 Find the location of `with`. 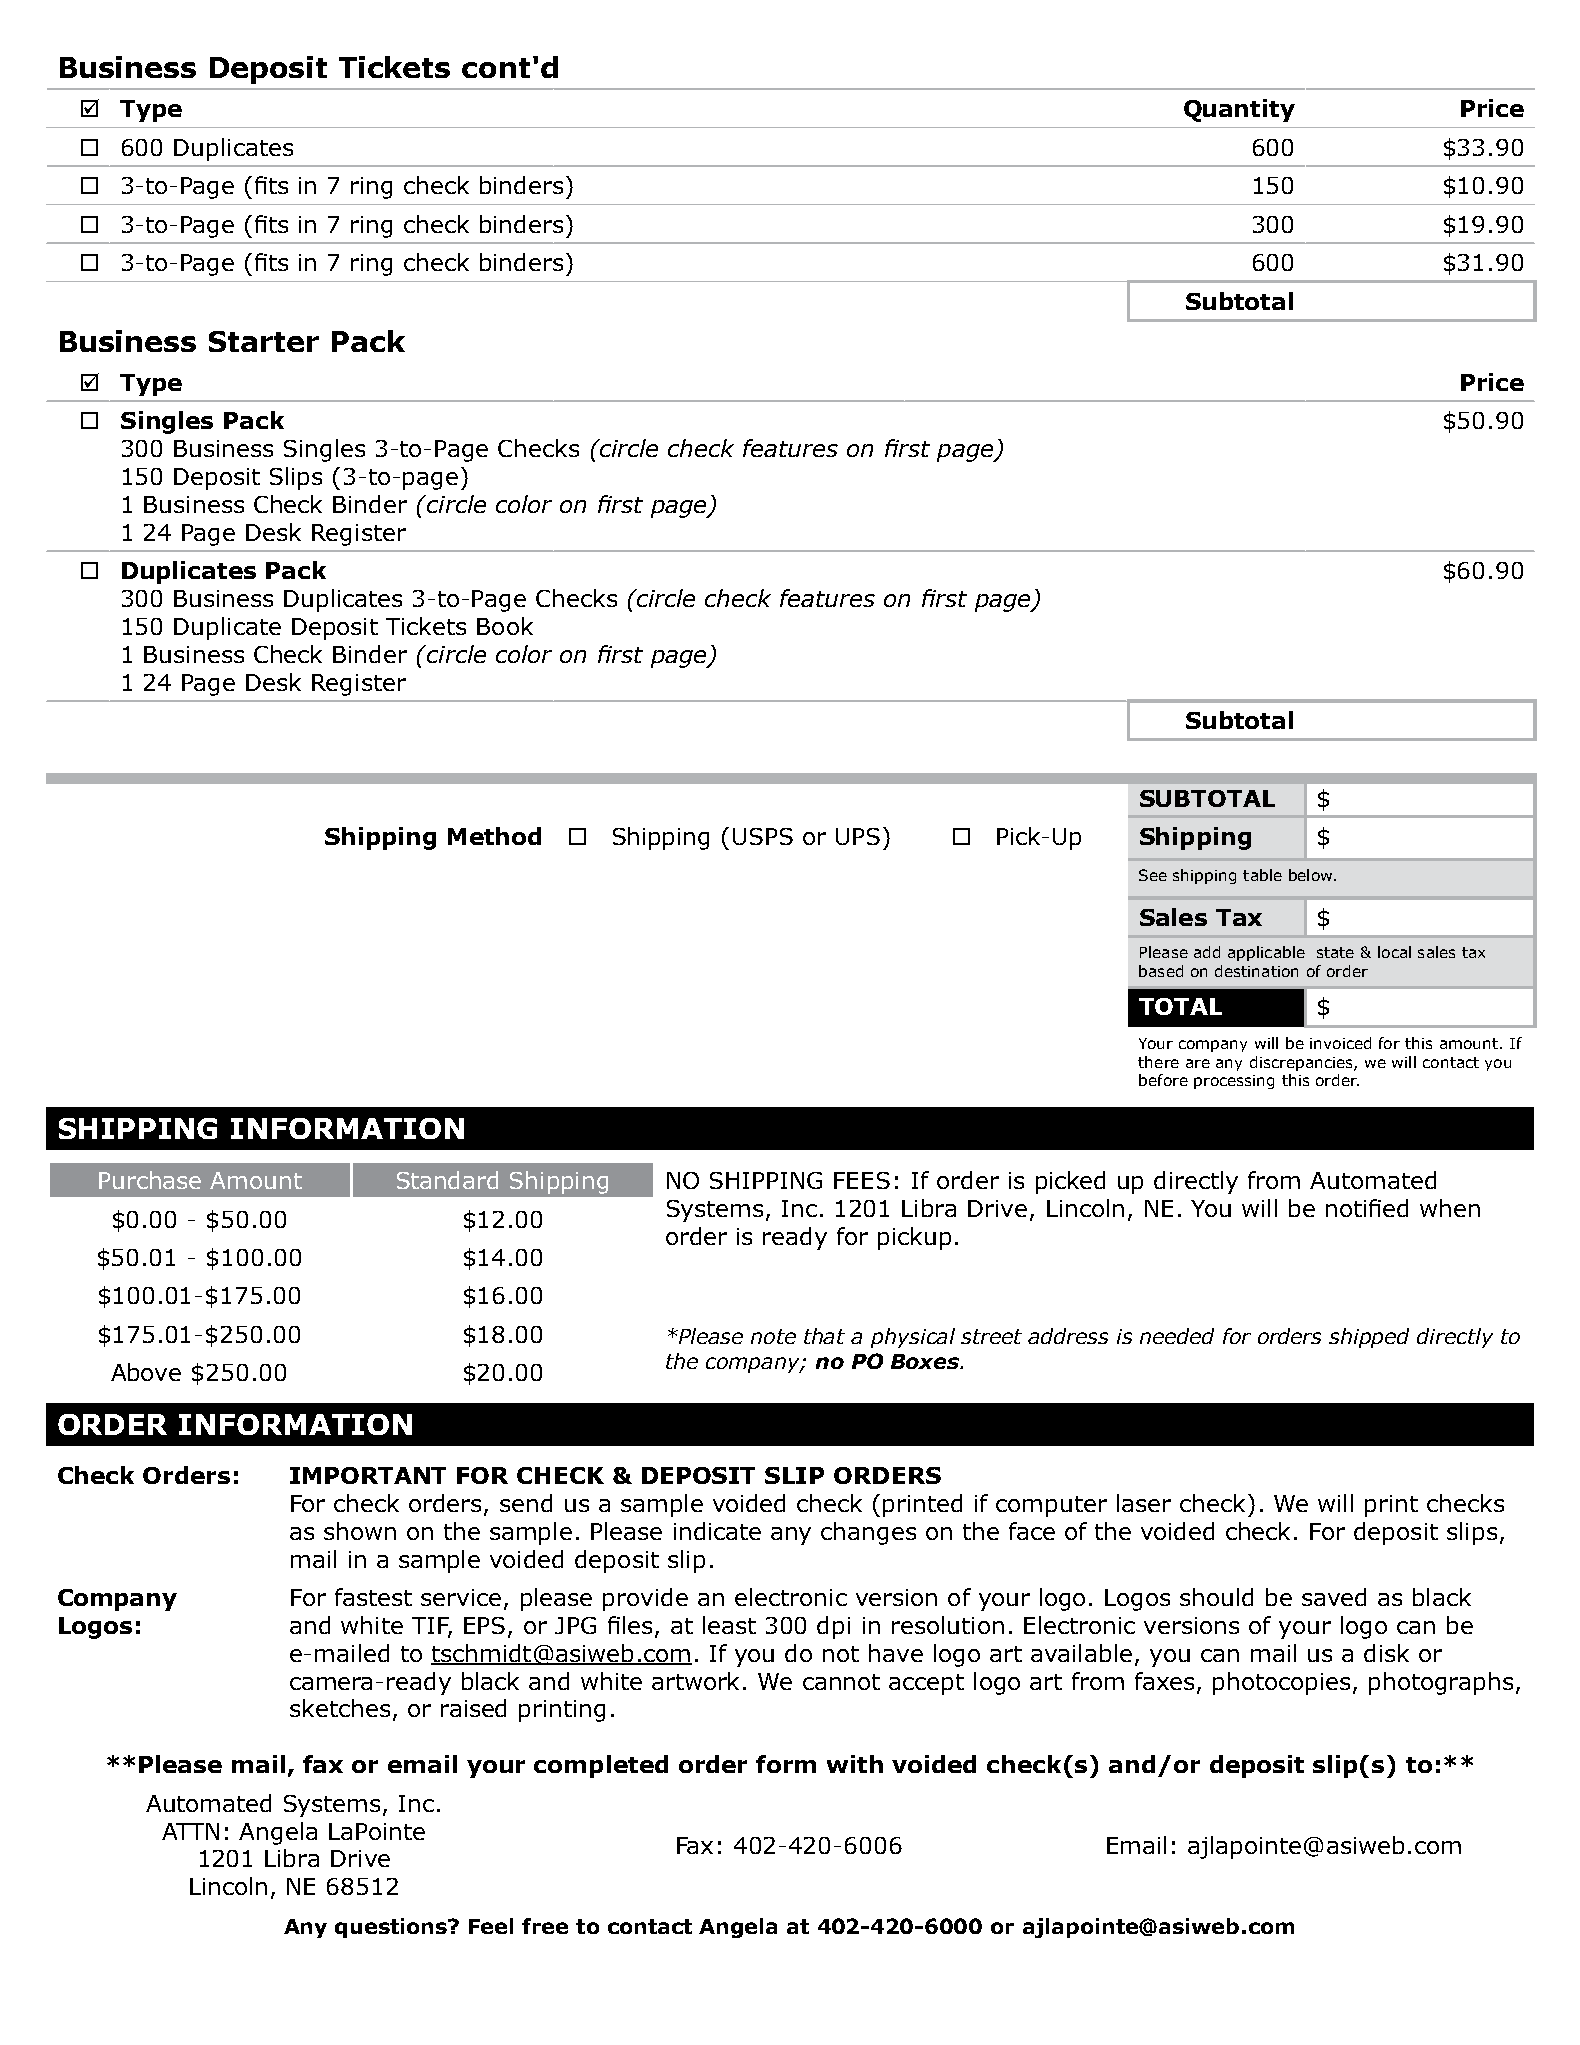

with is located at coordinates (855, 1764).
